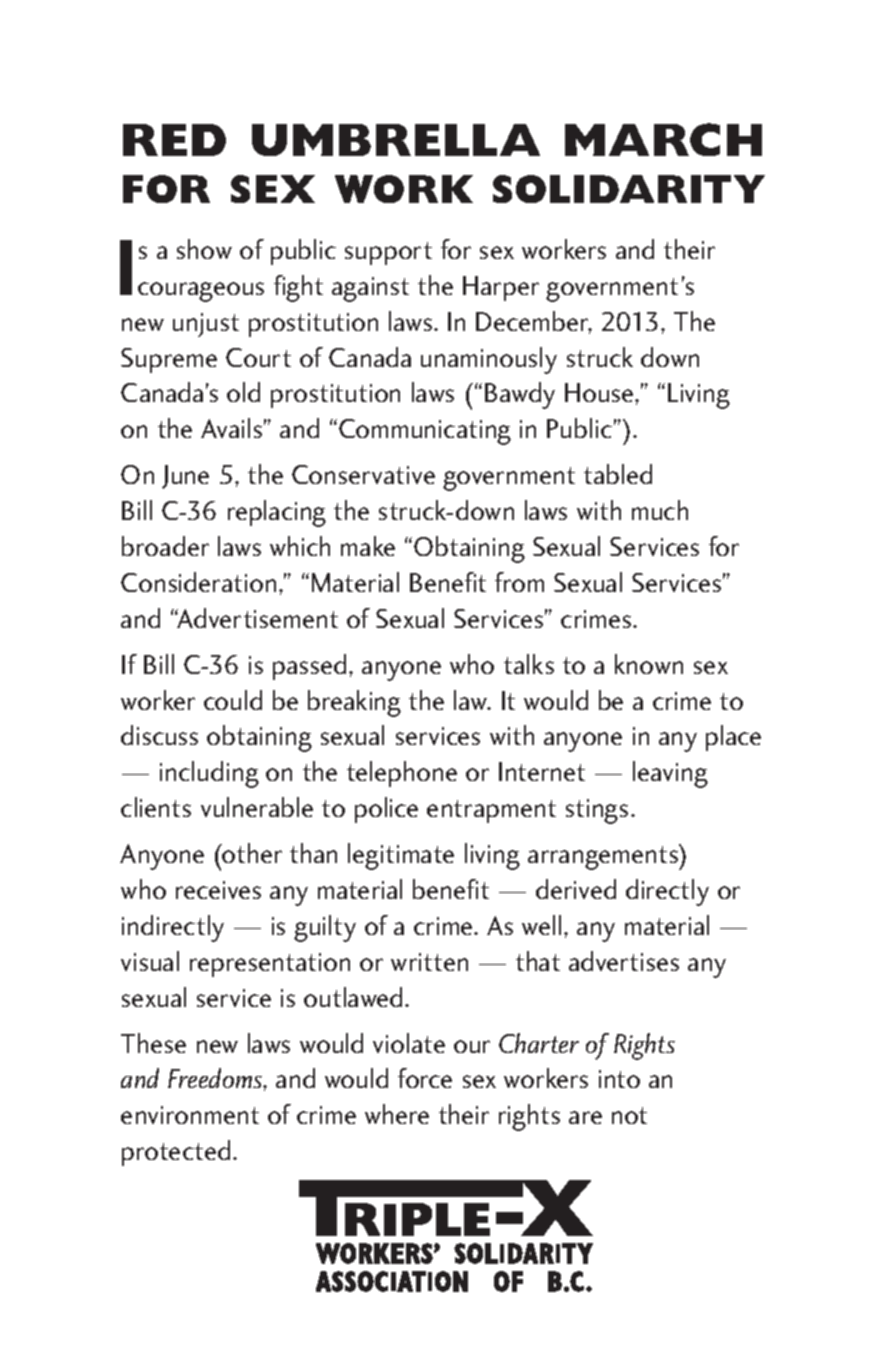 This image has height=1372, width=887. Describe the element at coordinates (529, 664) in the image. I see `talks` at that location.
